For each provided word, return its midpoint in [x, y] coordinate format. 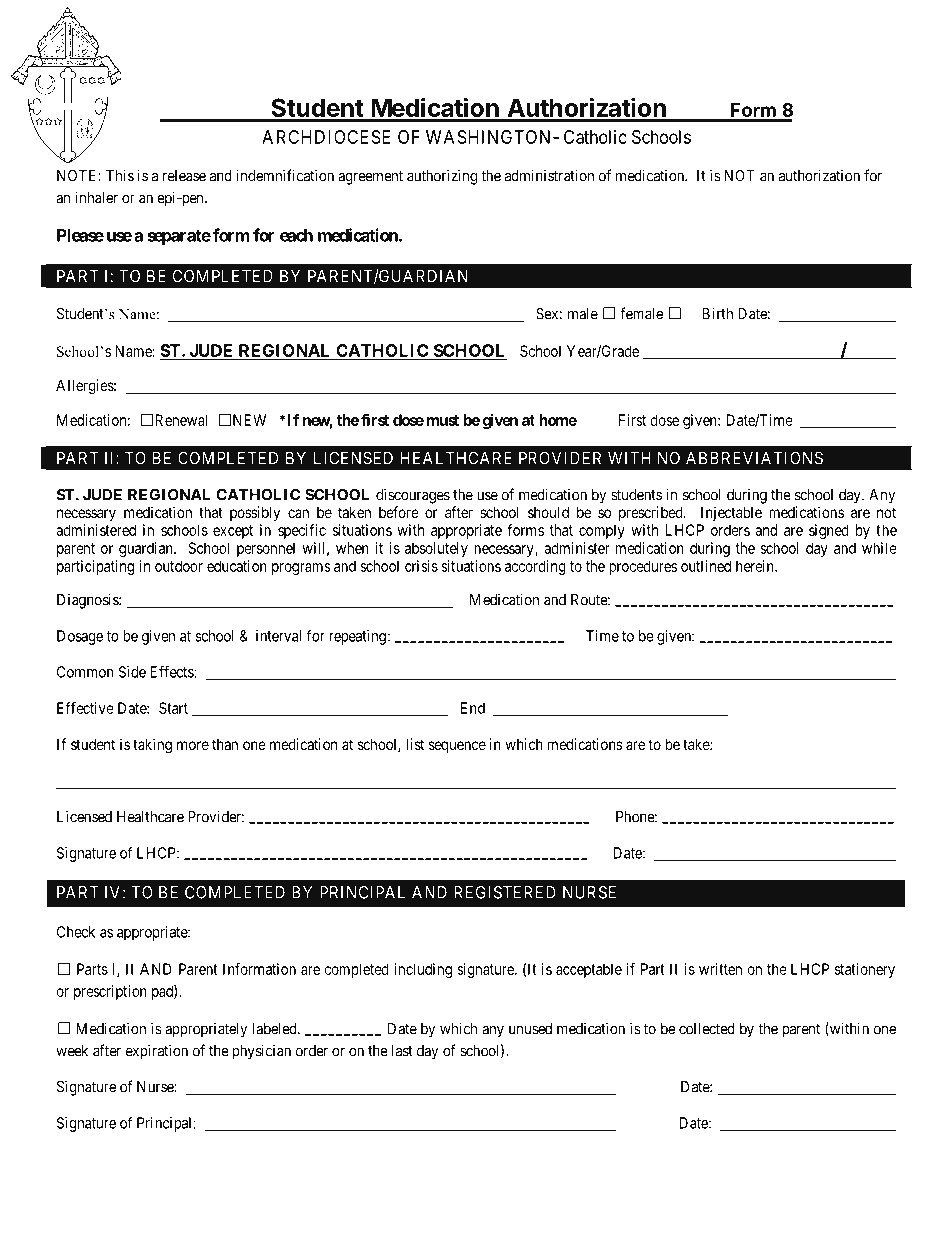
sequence [457, 747]
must [443, 420]
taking [152, 746]
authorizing [442, 177]
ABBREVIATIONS [754, 458]
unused [530, 1029]
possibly [255, 513]
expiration [157, 1052]
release [184, 176]
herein [756, 566]
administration [549, 175]
